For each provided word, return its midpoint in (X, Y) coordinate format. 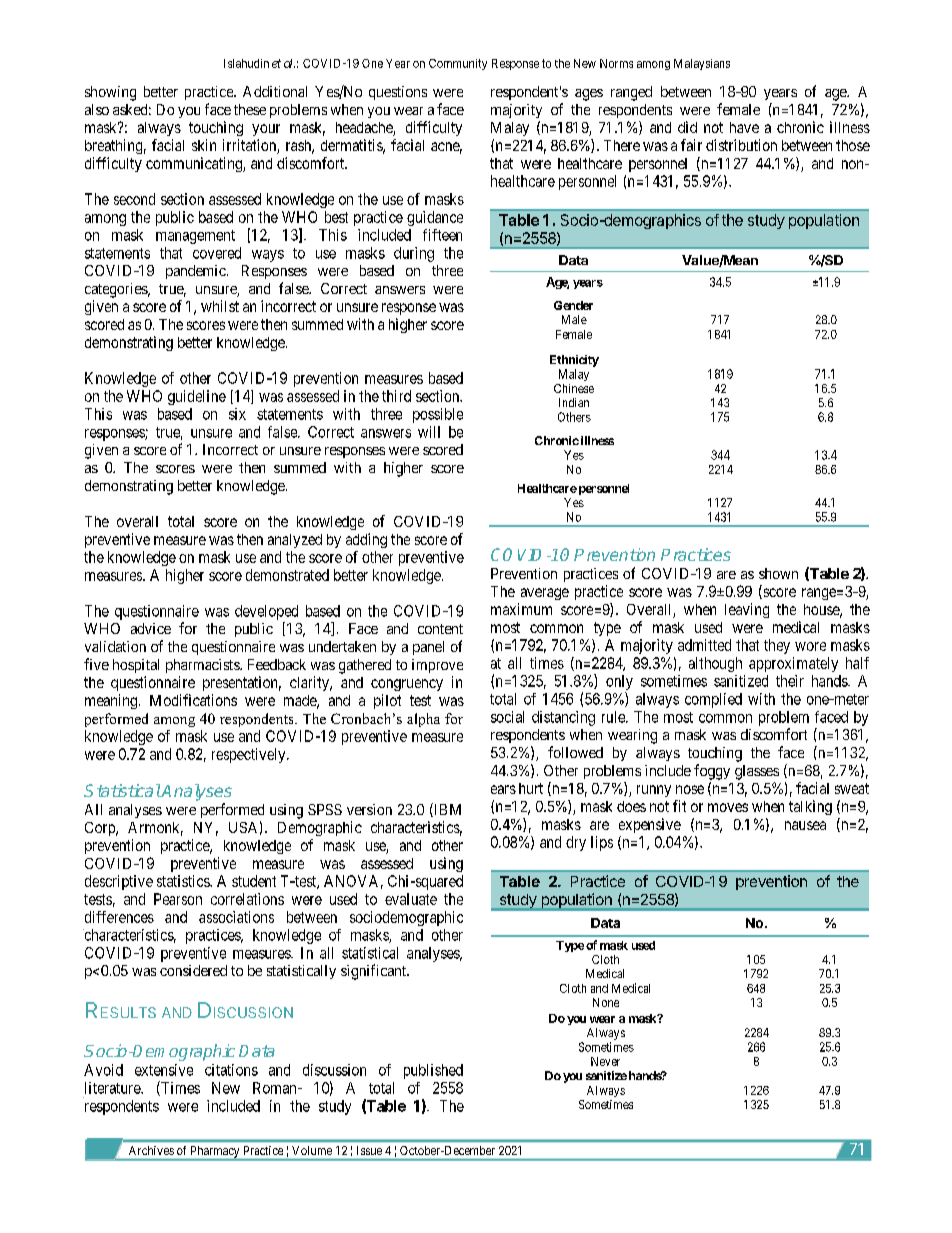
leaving (747, 610)
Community (458, 64)
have (744, 127)
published (433, 1071)
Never (605, 1061)
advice (151, 628)
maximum (521, 609)
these (250, 109)
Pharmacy (215, 1153)
